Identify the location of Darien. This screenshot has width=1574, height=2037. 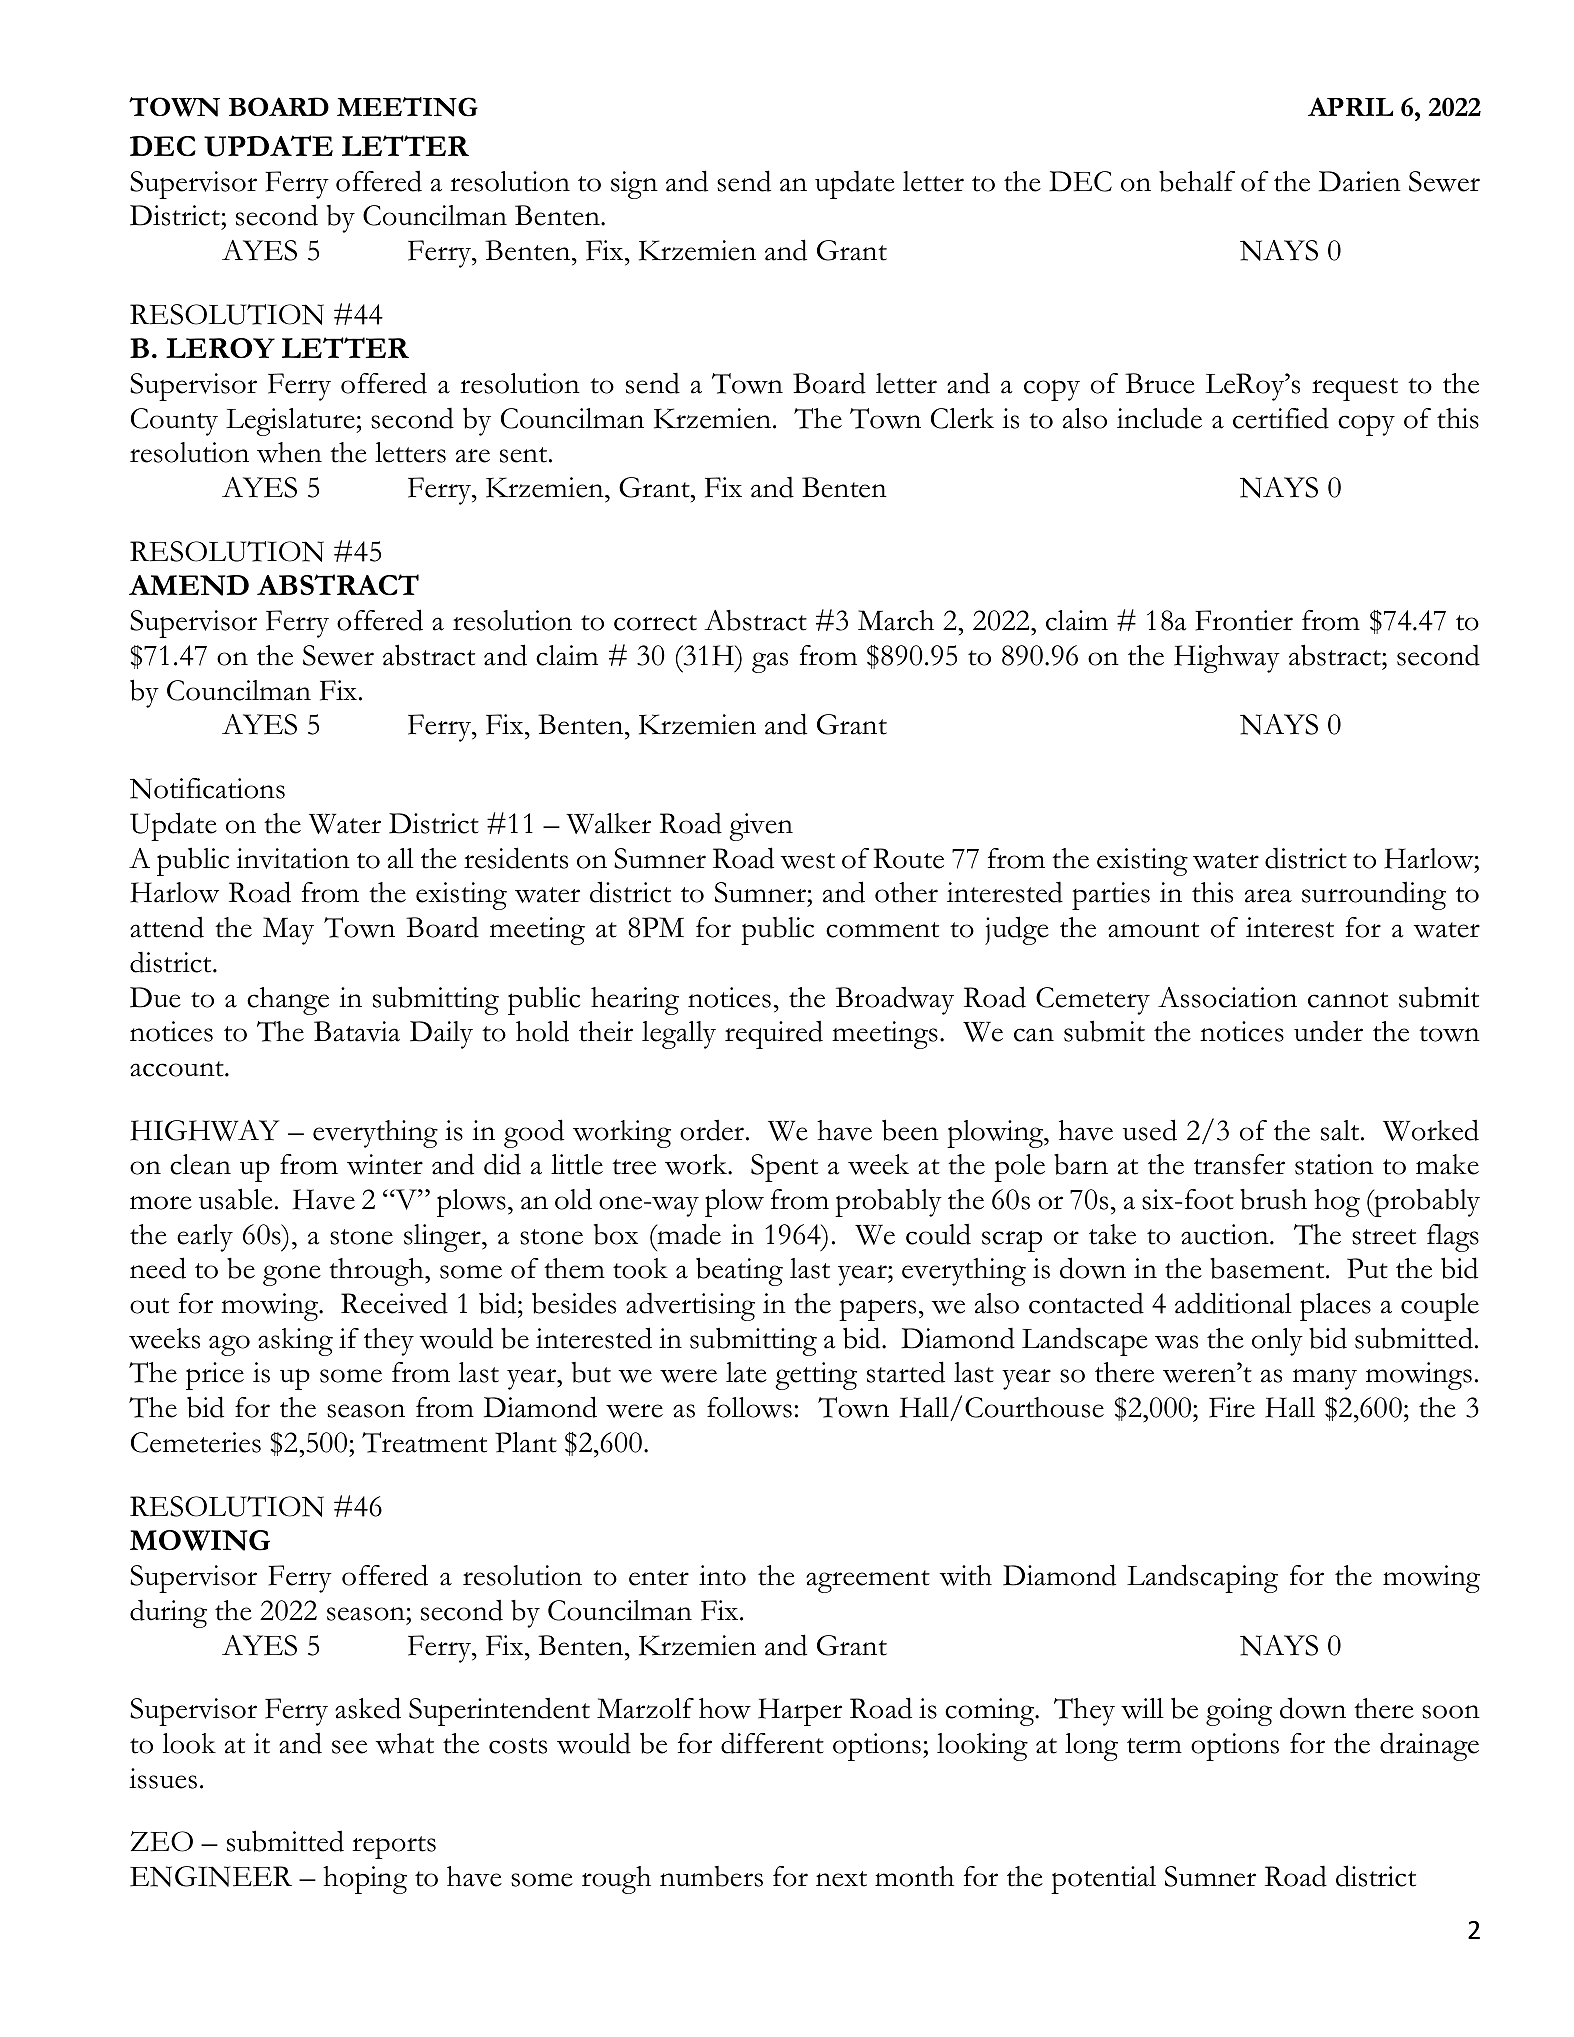
(1360, 181).
